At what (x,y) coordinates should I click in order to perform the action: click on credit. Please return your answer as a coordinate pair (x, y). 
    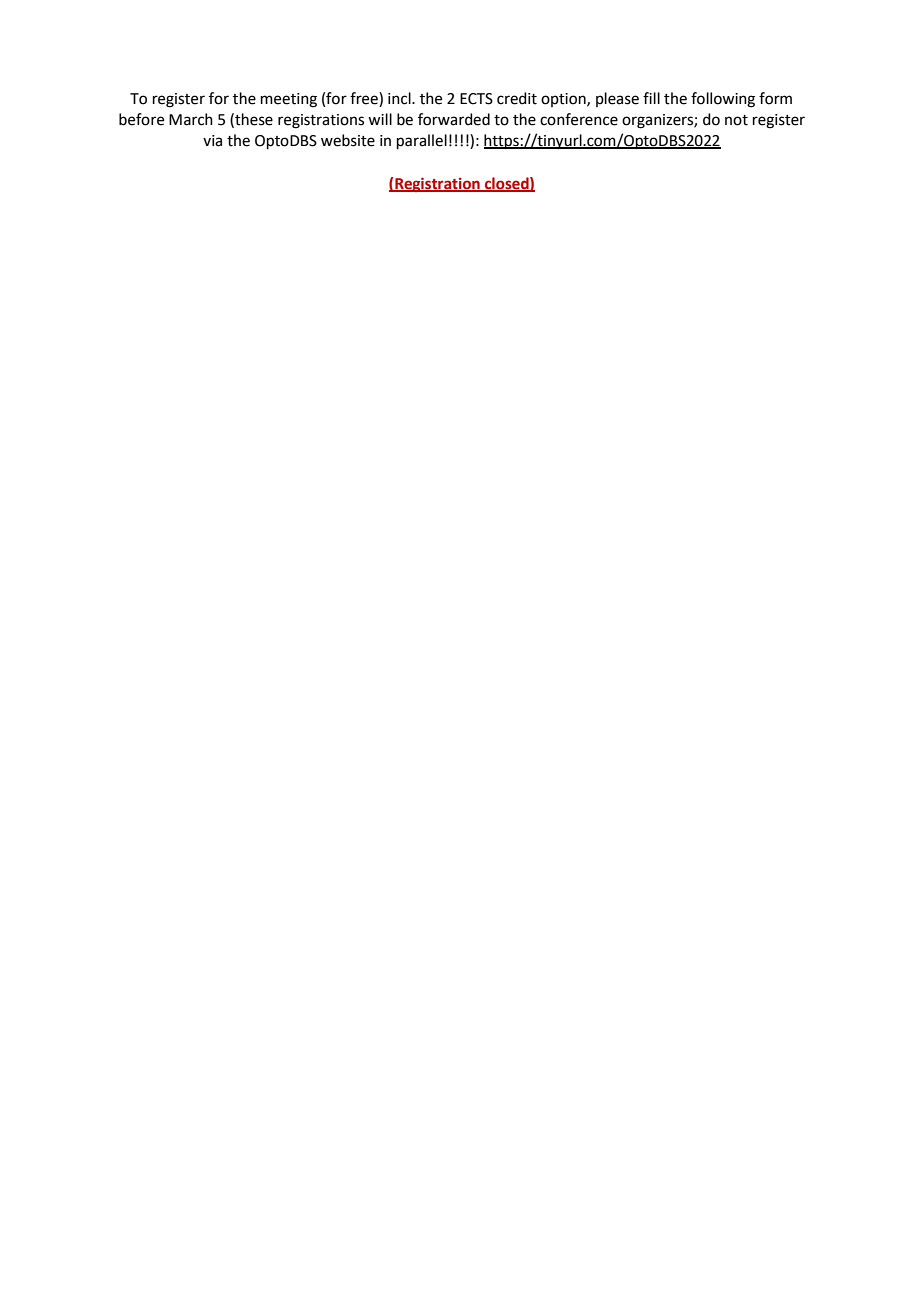
    Looking at the image, I should click on (517, 98).
